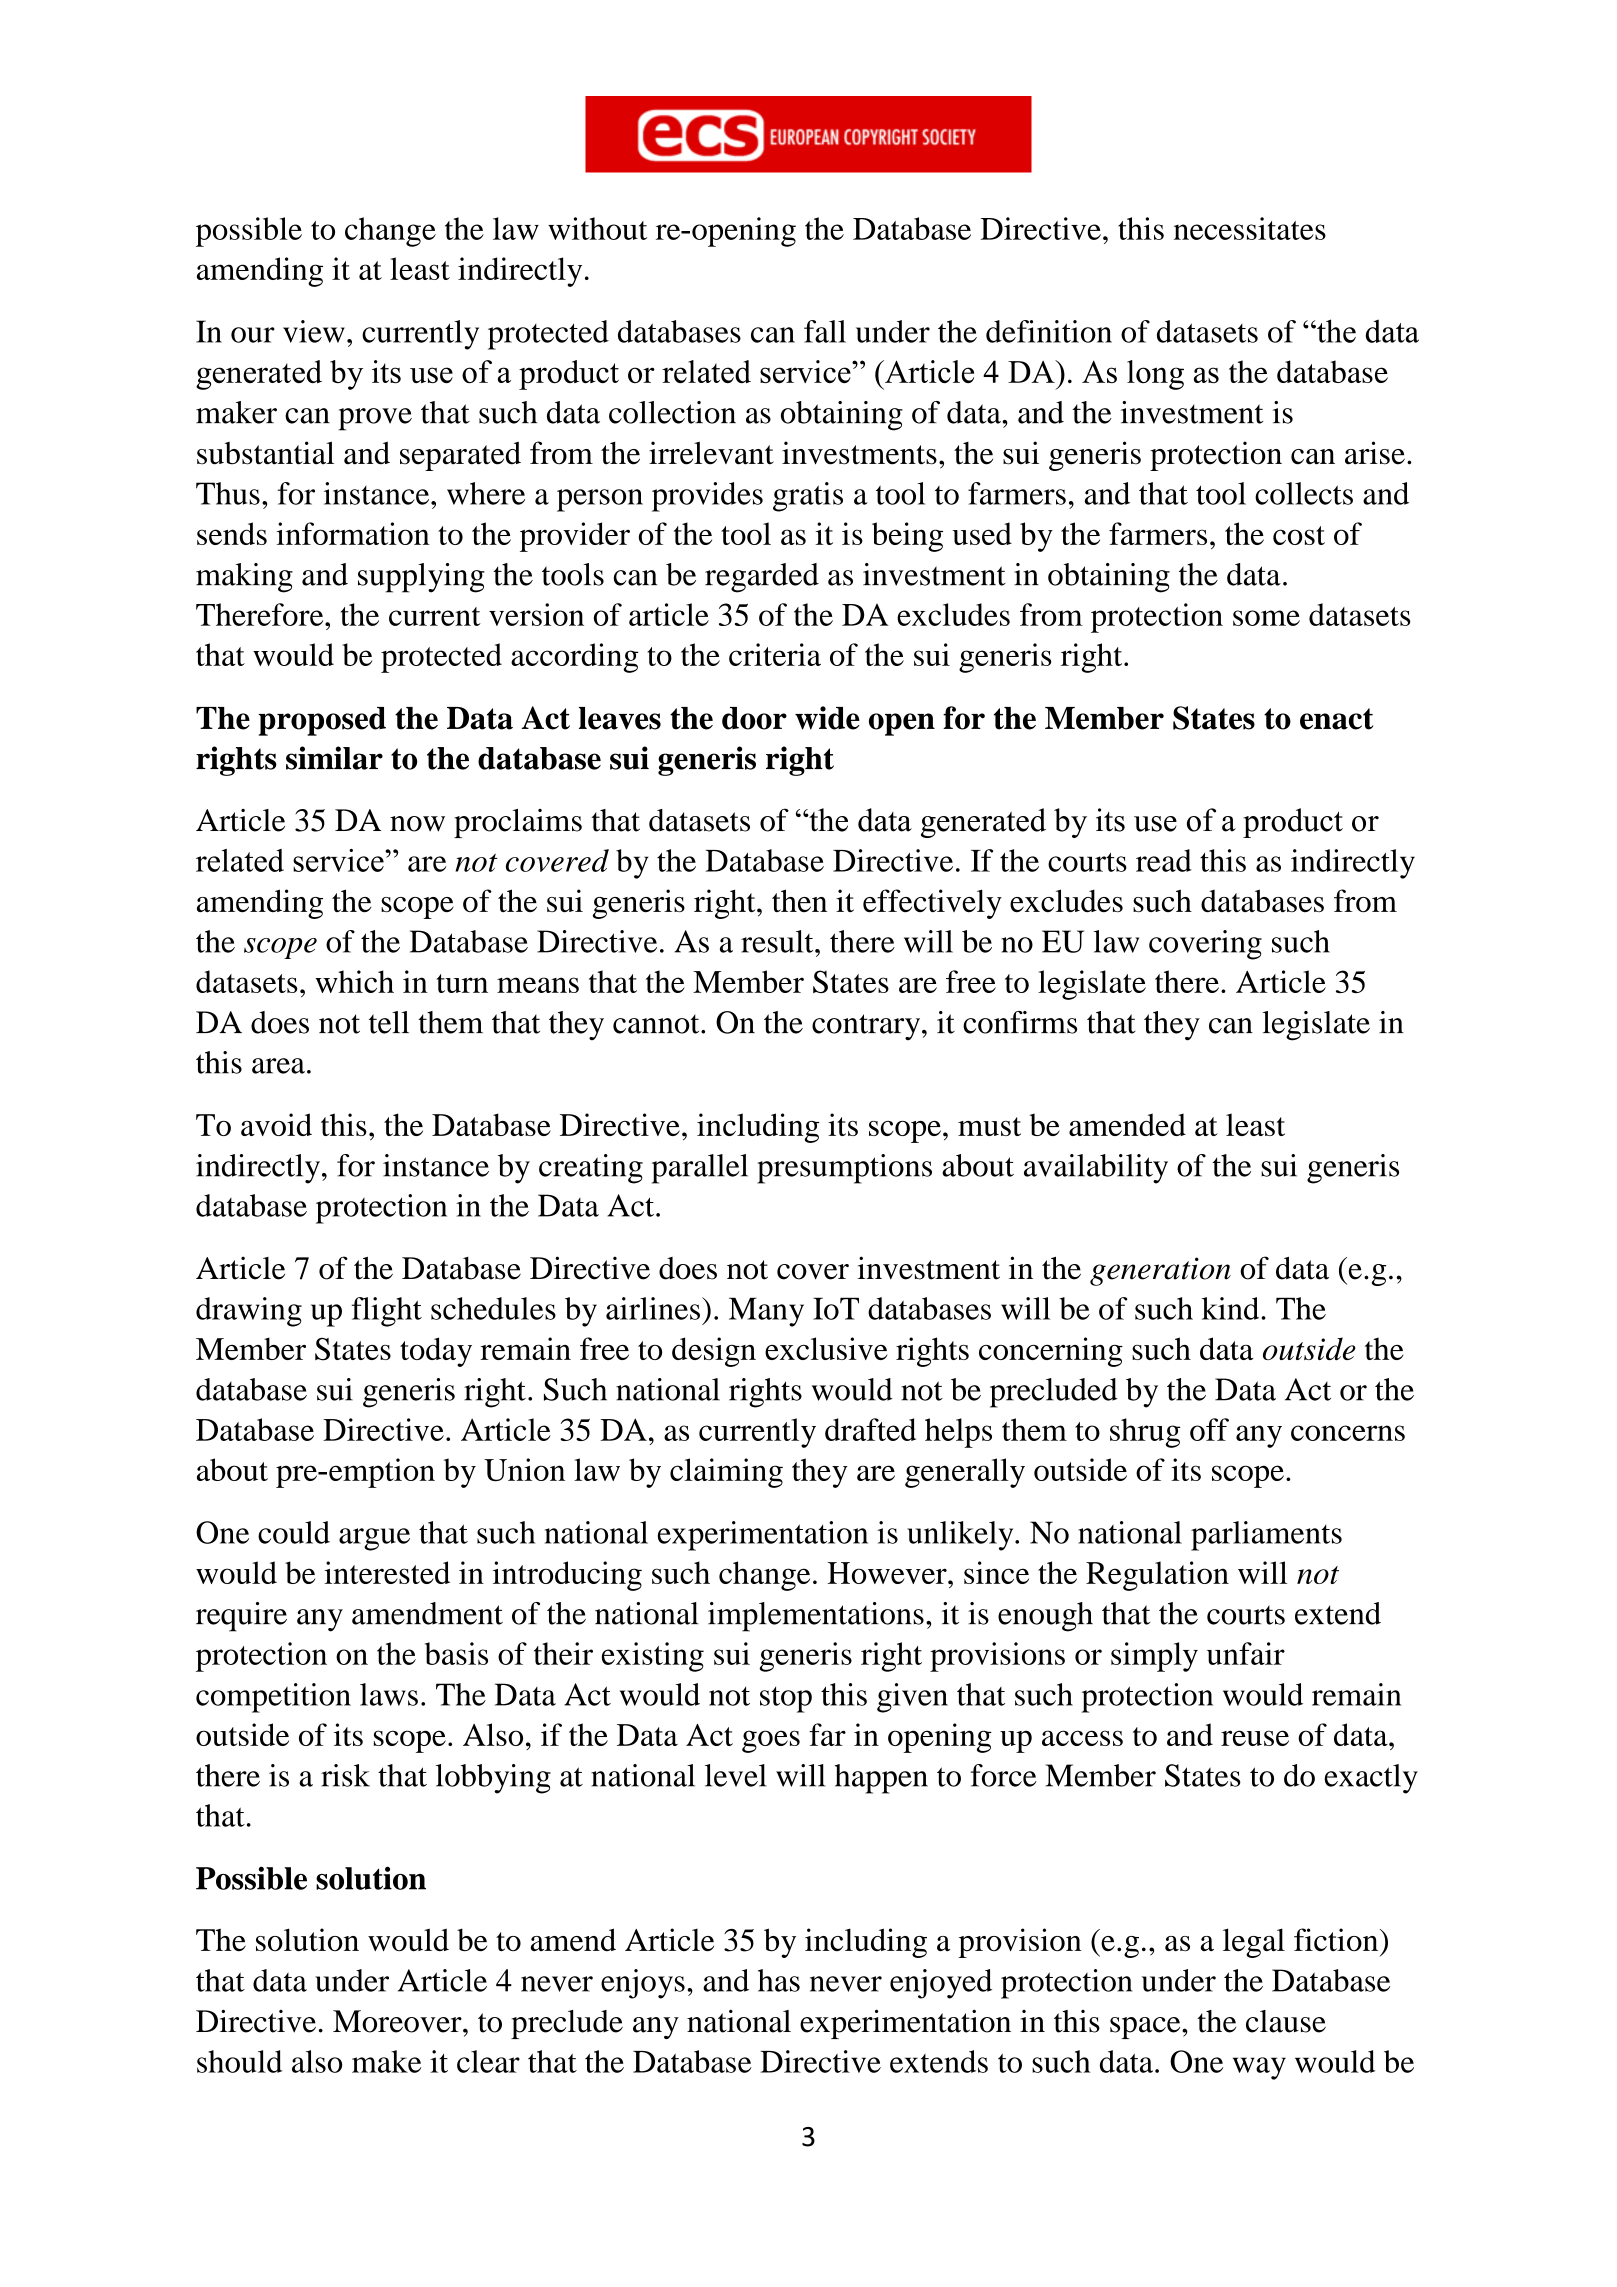 The height and width of the image is (2287, 1617). Describe the element at coordinates (844, 1169) in the image. I see `presumptions` at that location.
